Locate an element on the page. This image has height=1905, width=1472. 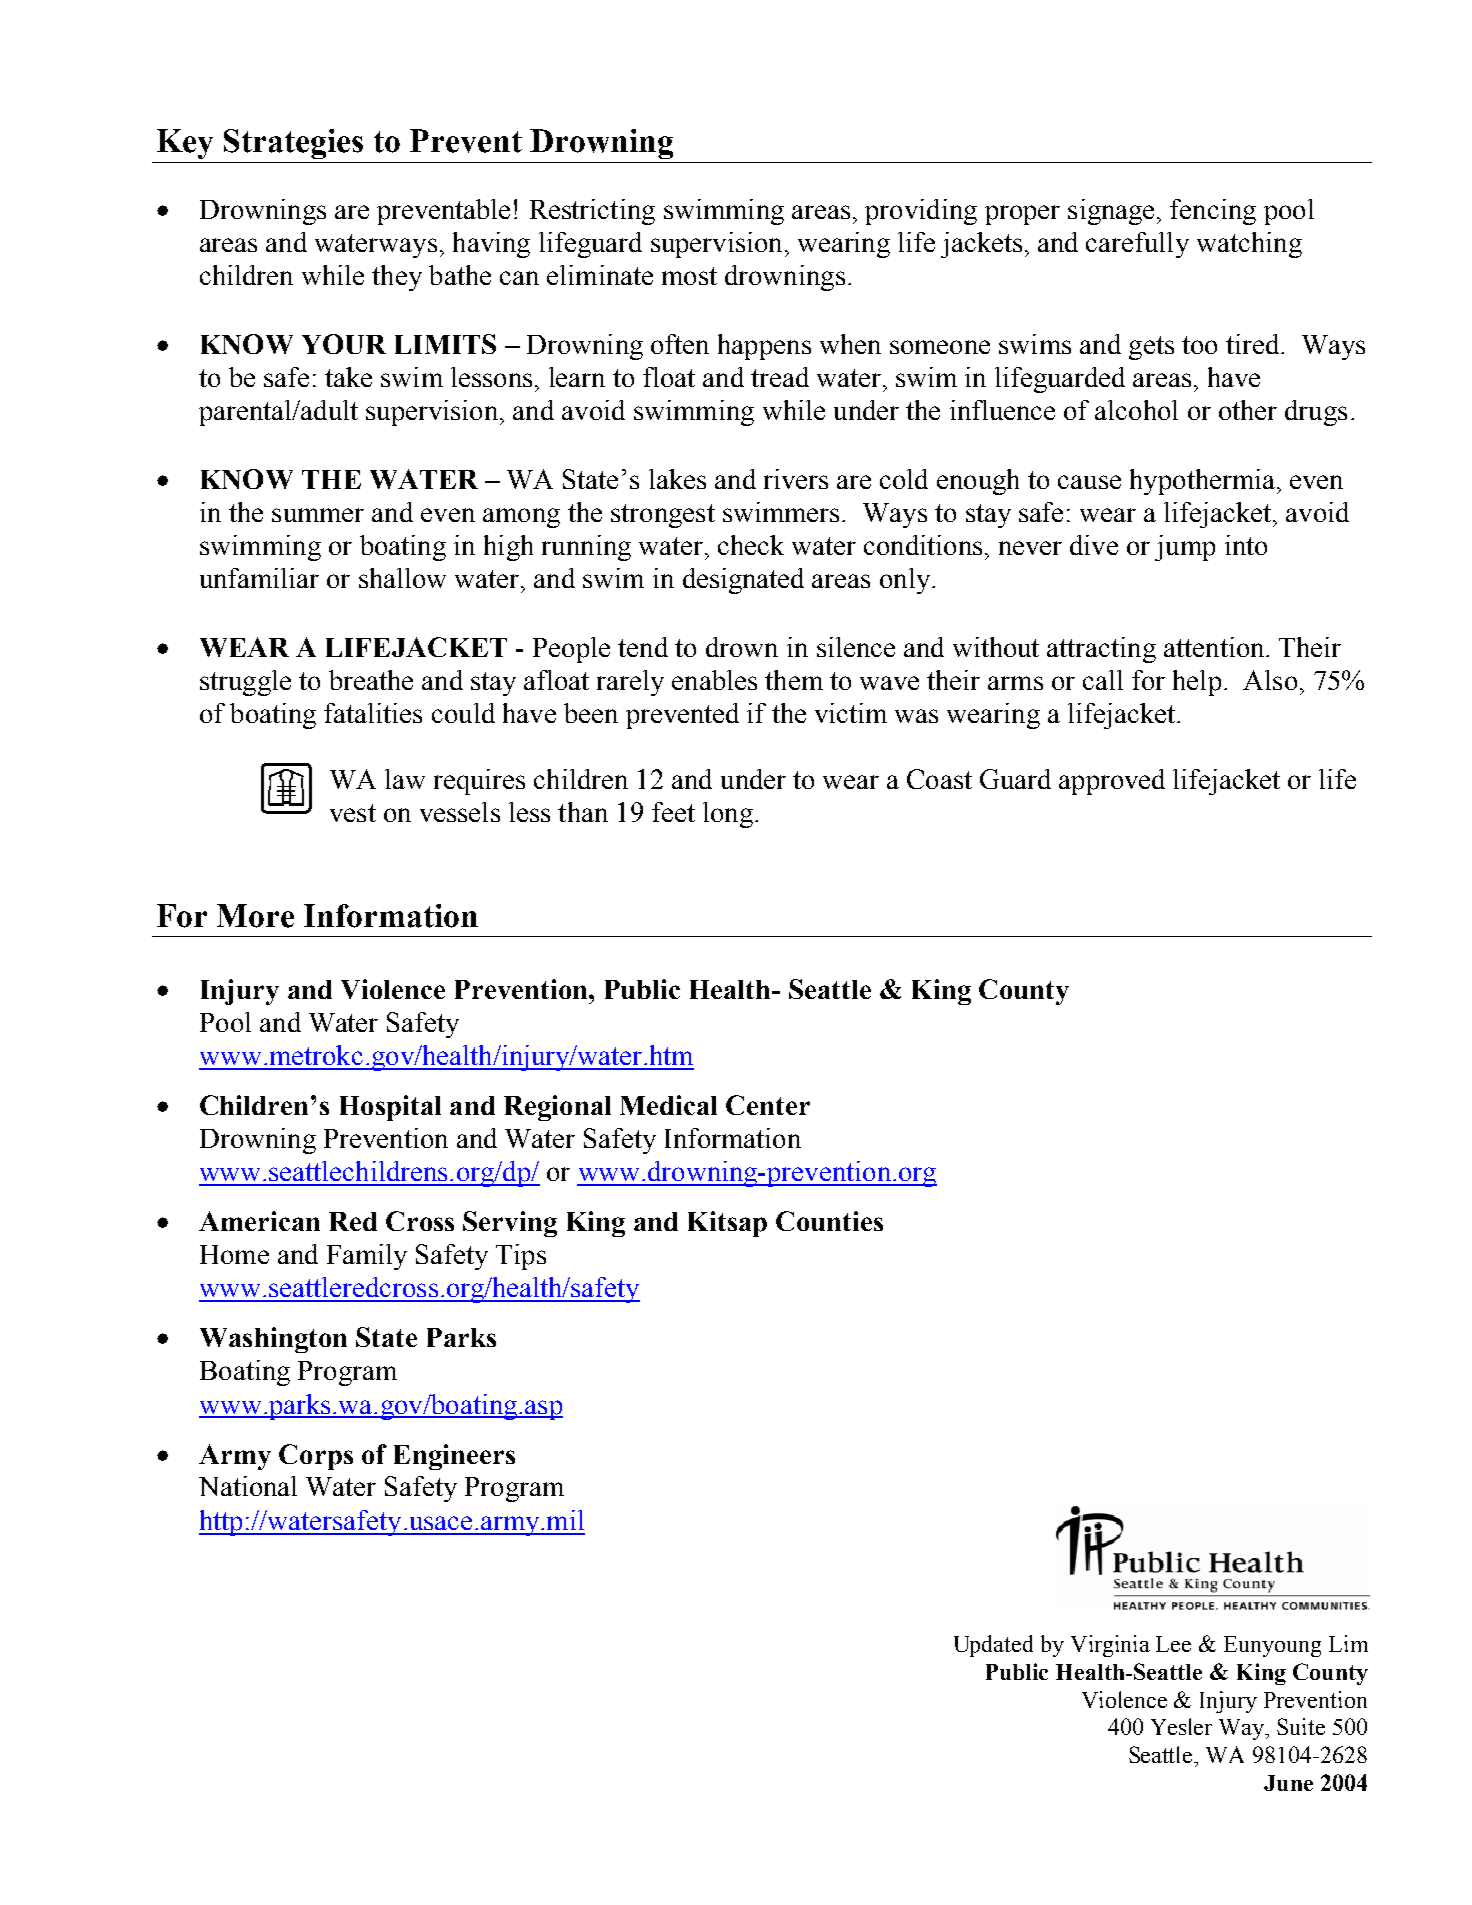
jump is located at coordinates (1185, 548).
